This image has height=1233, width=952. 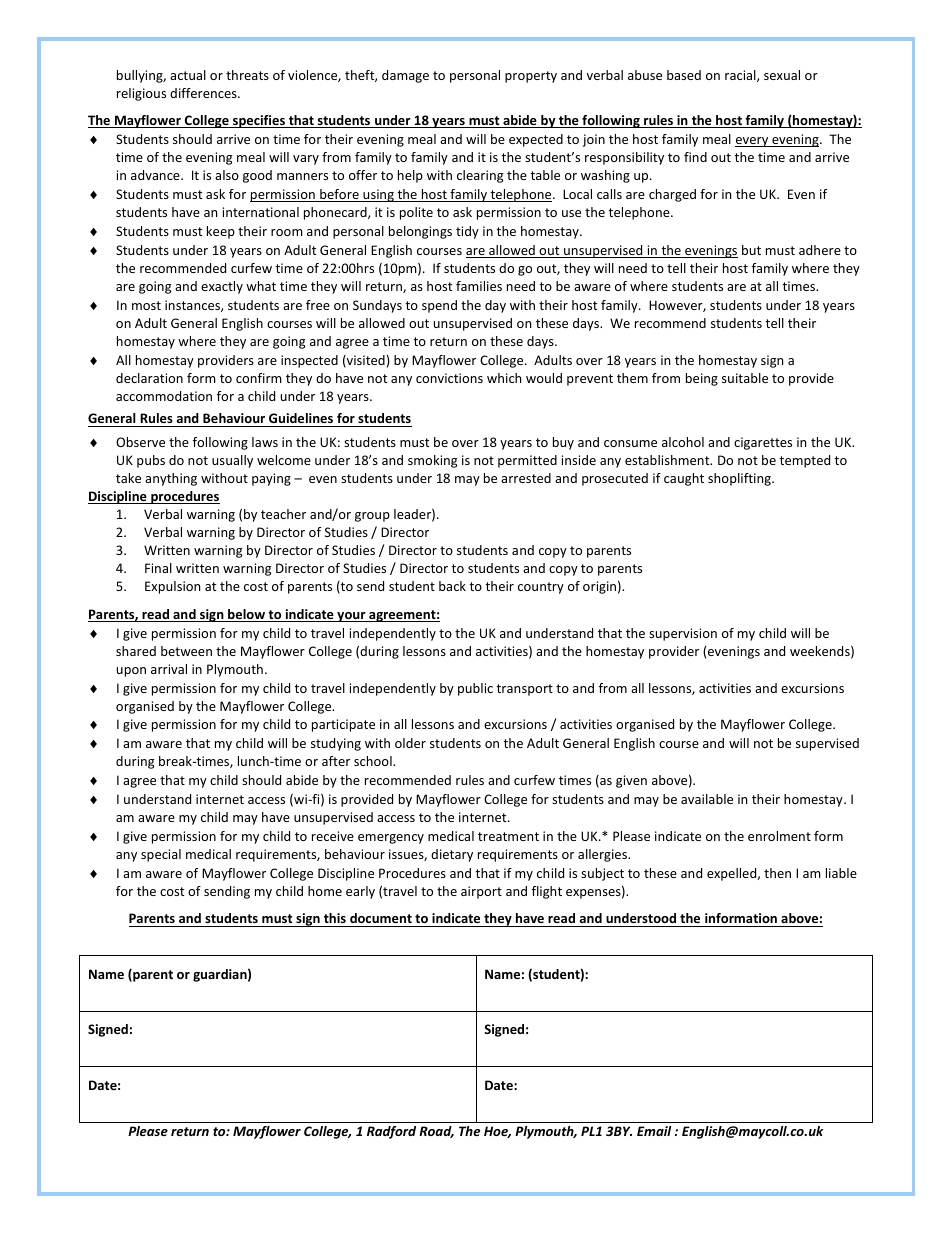 I want to click on families, so click(x=479, y=286).
